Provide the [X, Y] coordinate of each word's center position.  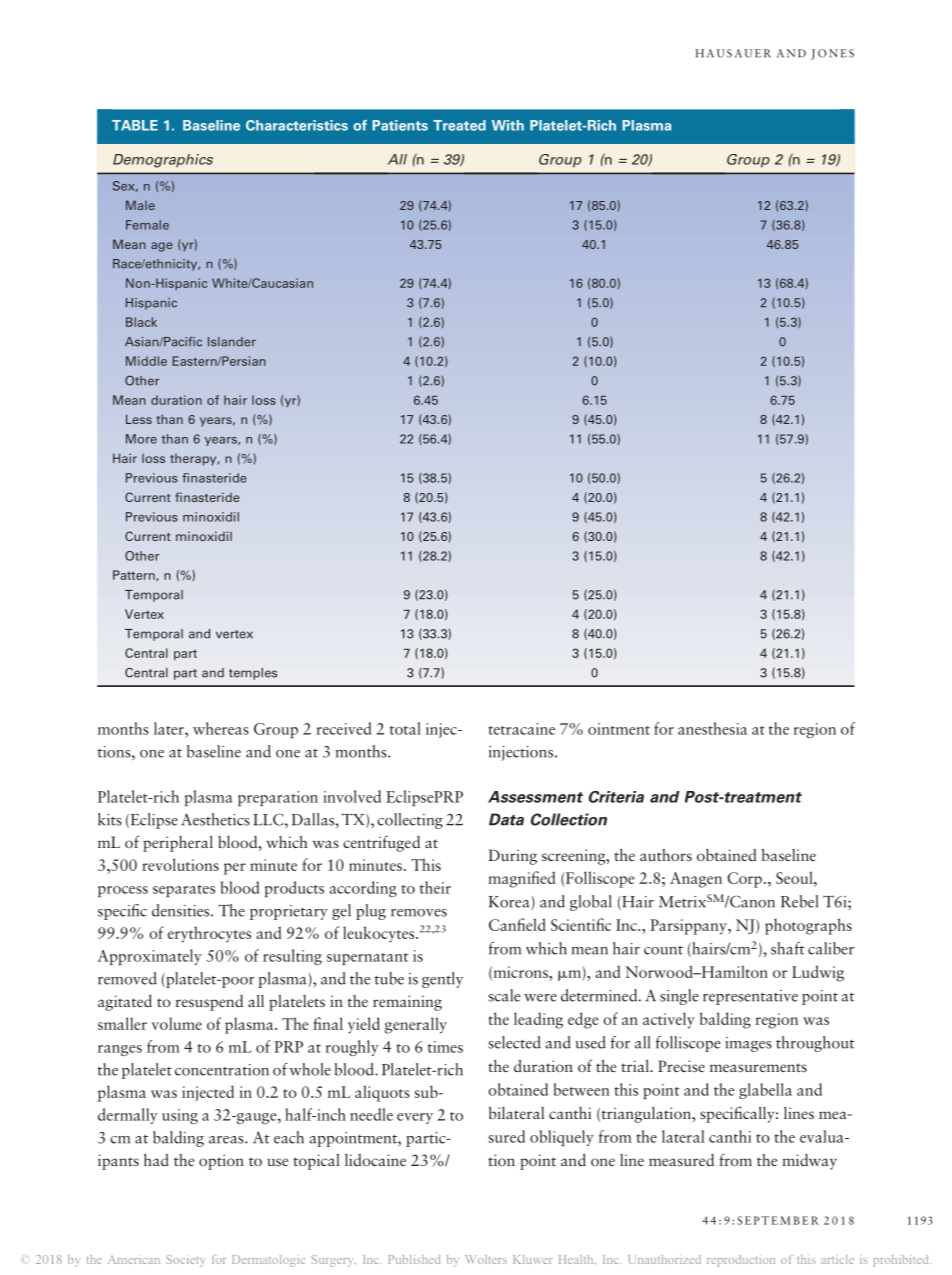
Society [185, 1261]
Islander [232, 342]
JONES [832, 54]
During [512, 857]
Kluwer [533, 1259]
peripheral [178, 844]
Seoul [795, 877]
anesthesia [712, 728]
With [508, 125]
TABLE [135, 125]
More [141, 439]
